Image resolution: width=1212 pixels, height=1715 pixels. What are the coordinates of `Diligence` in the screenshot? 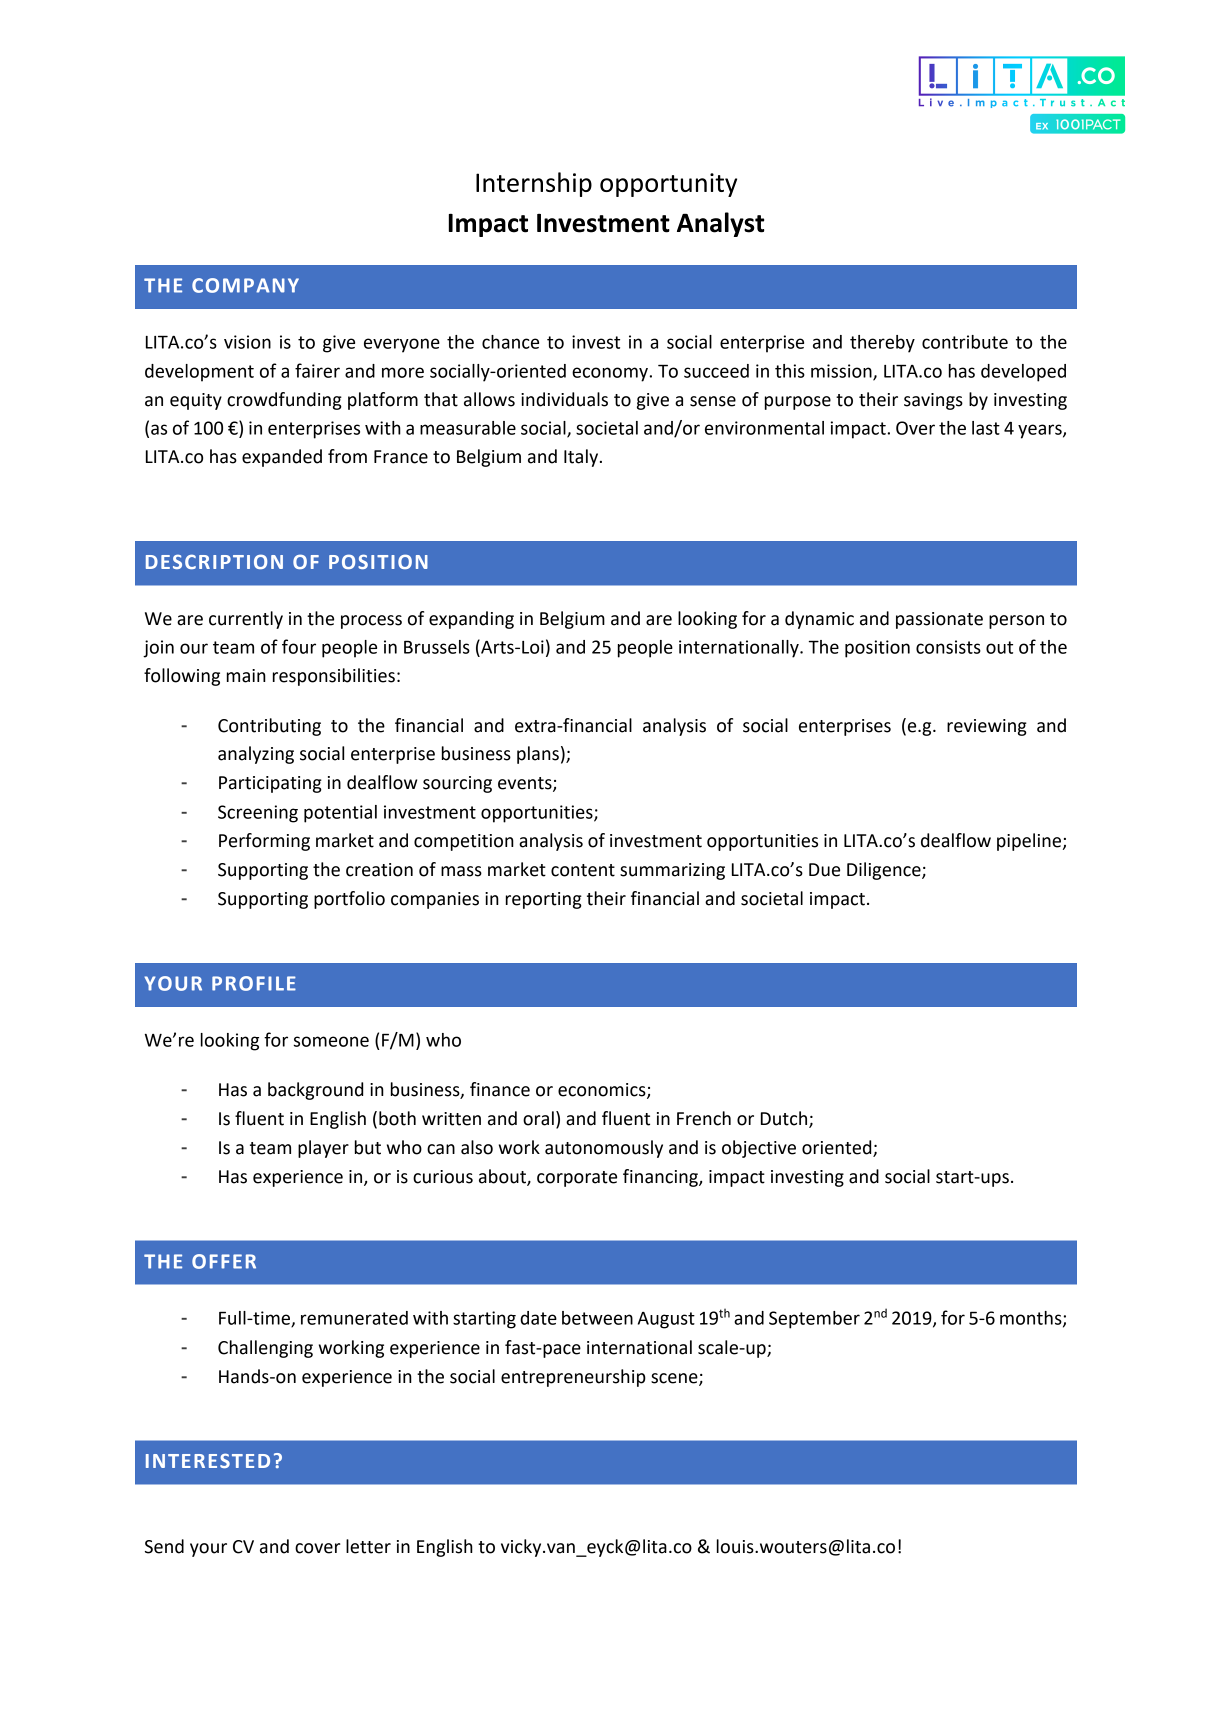 It's located at (885, 871).
